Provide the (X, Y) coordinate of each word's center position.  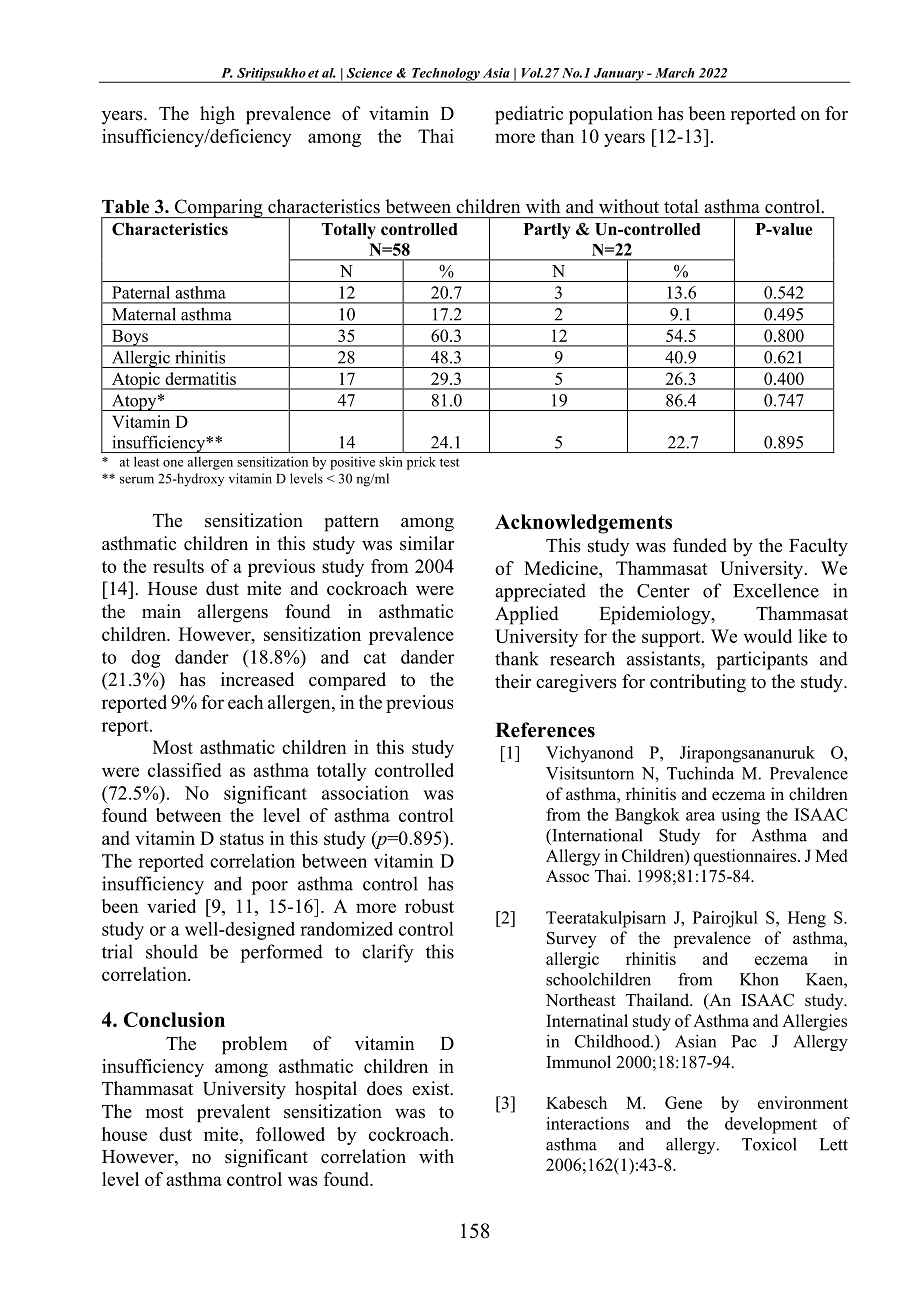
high (217, 115)
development (771, 1125)
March (675, 73)
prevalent (233, 1113)
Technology (445, 75)
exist (432, 1088)
